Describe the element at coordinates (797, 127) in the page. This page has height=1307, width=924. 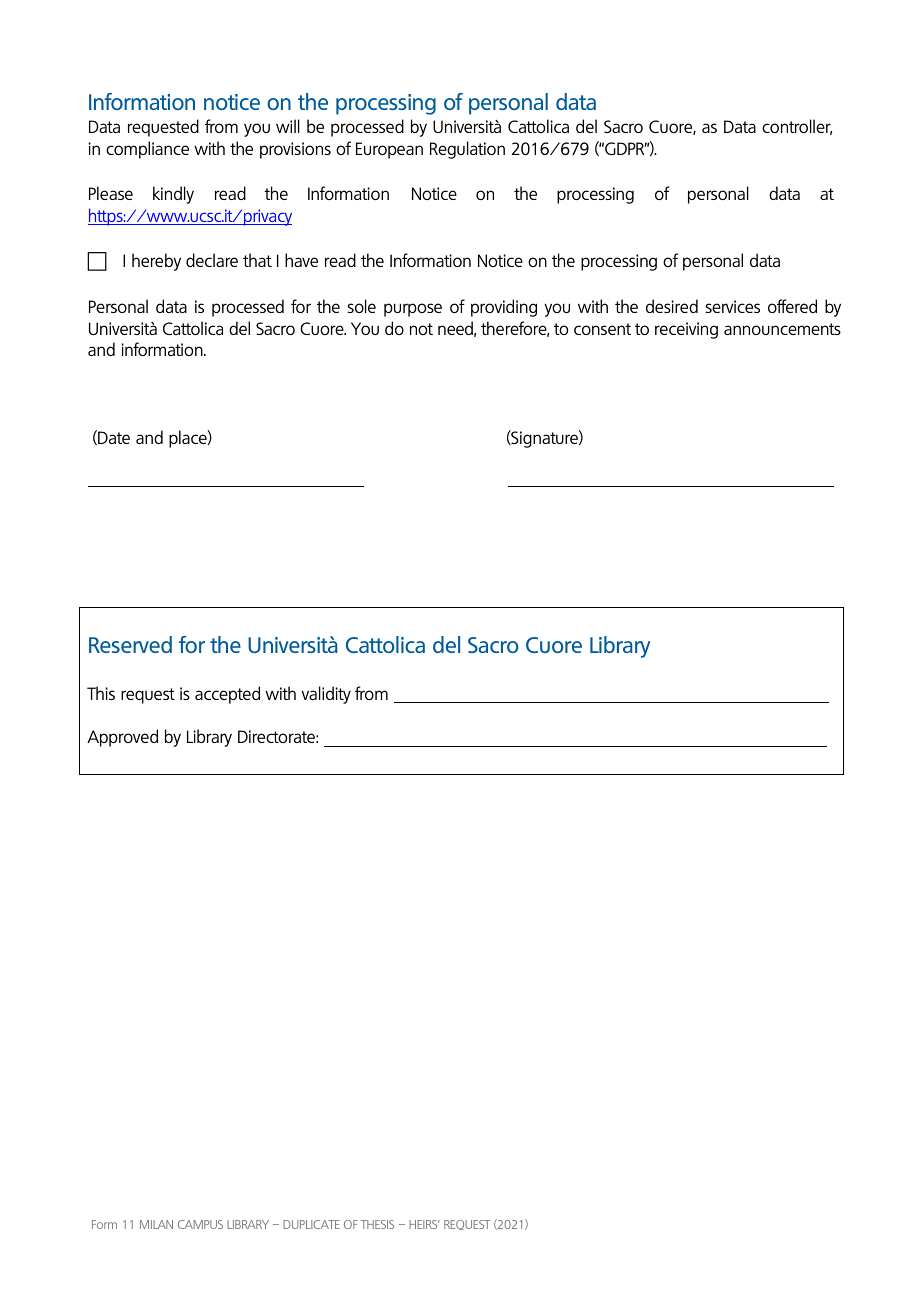
I see `controller` at that location.
